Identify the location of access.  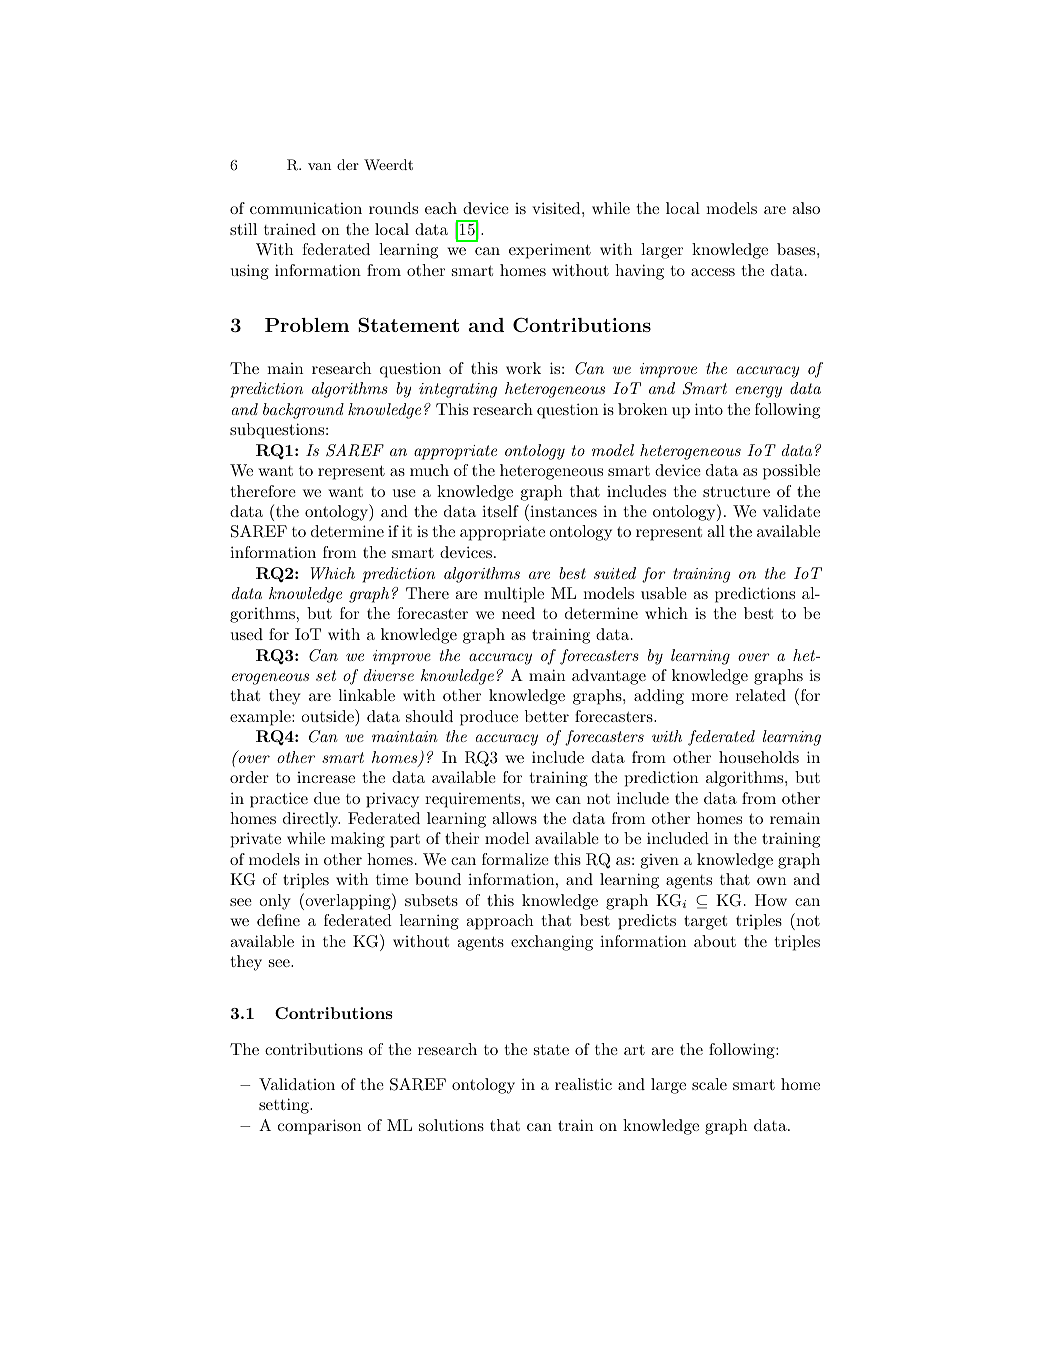
(713, 272).
